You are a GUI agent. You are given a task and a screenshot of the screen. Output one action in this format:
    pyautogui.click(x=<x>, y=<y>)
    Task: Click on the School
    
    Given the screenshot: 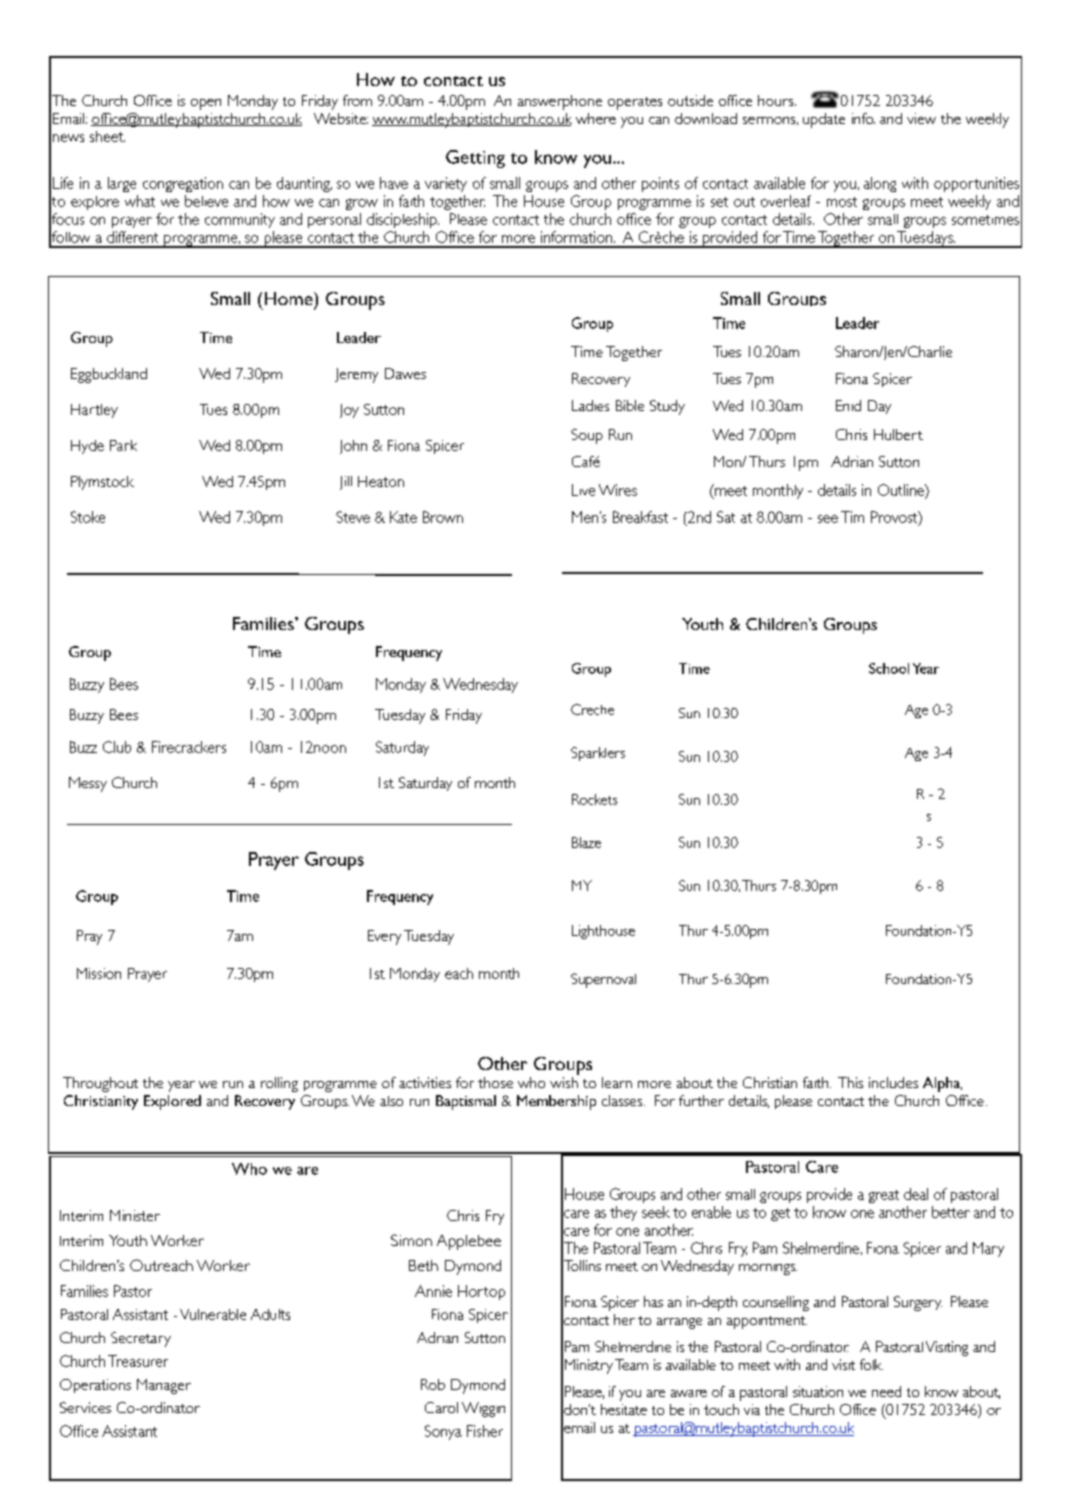 What is the action you would take?
    pyautogui.click(x=889, y=668)
